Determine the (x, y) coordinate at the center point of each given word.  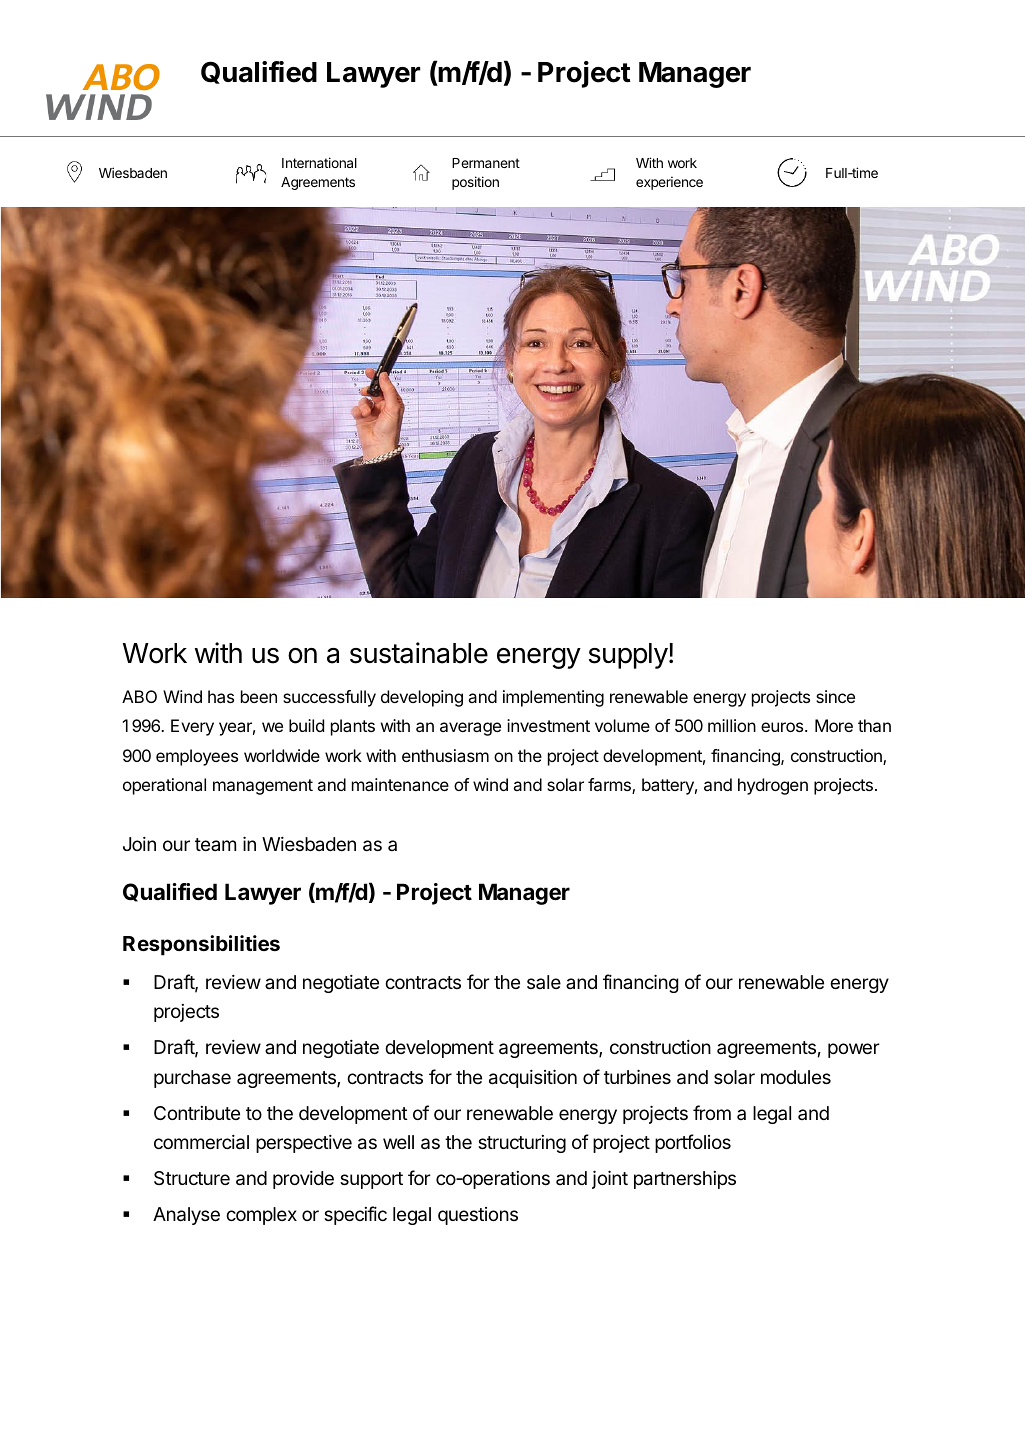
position (475, 183)
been (259, 696)
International (319, 162)
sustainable (419, 653)
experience (669, 183)
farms (610, 786)
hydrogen (773, 786)
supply (628, 656)
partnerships (685, 1180)
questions (478, 1216)
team (215, 844)
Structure (192, 1178)
